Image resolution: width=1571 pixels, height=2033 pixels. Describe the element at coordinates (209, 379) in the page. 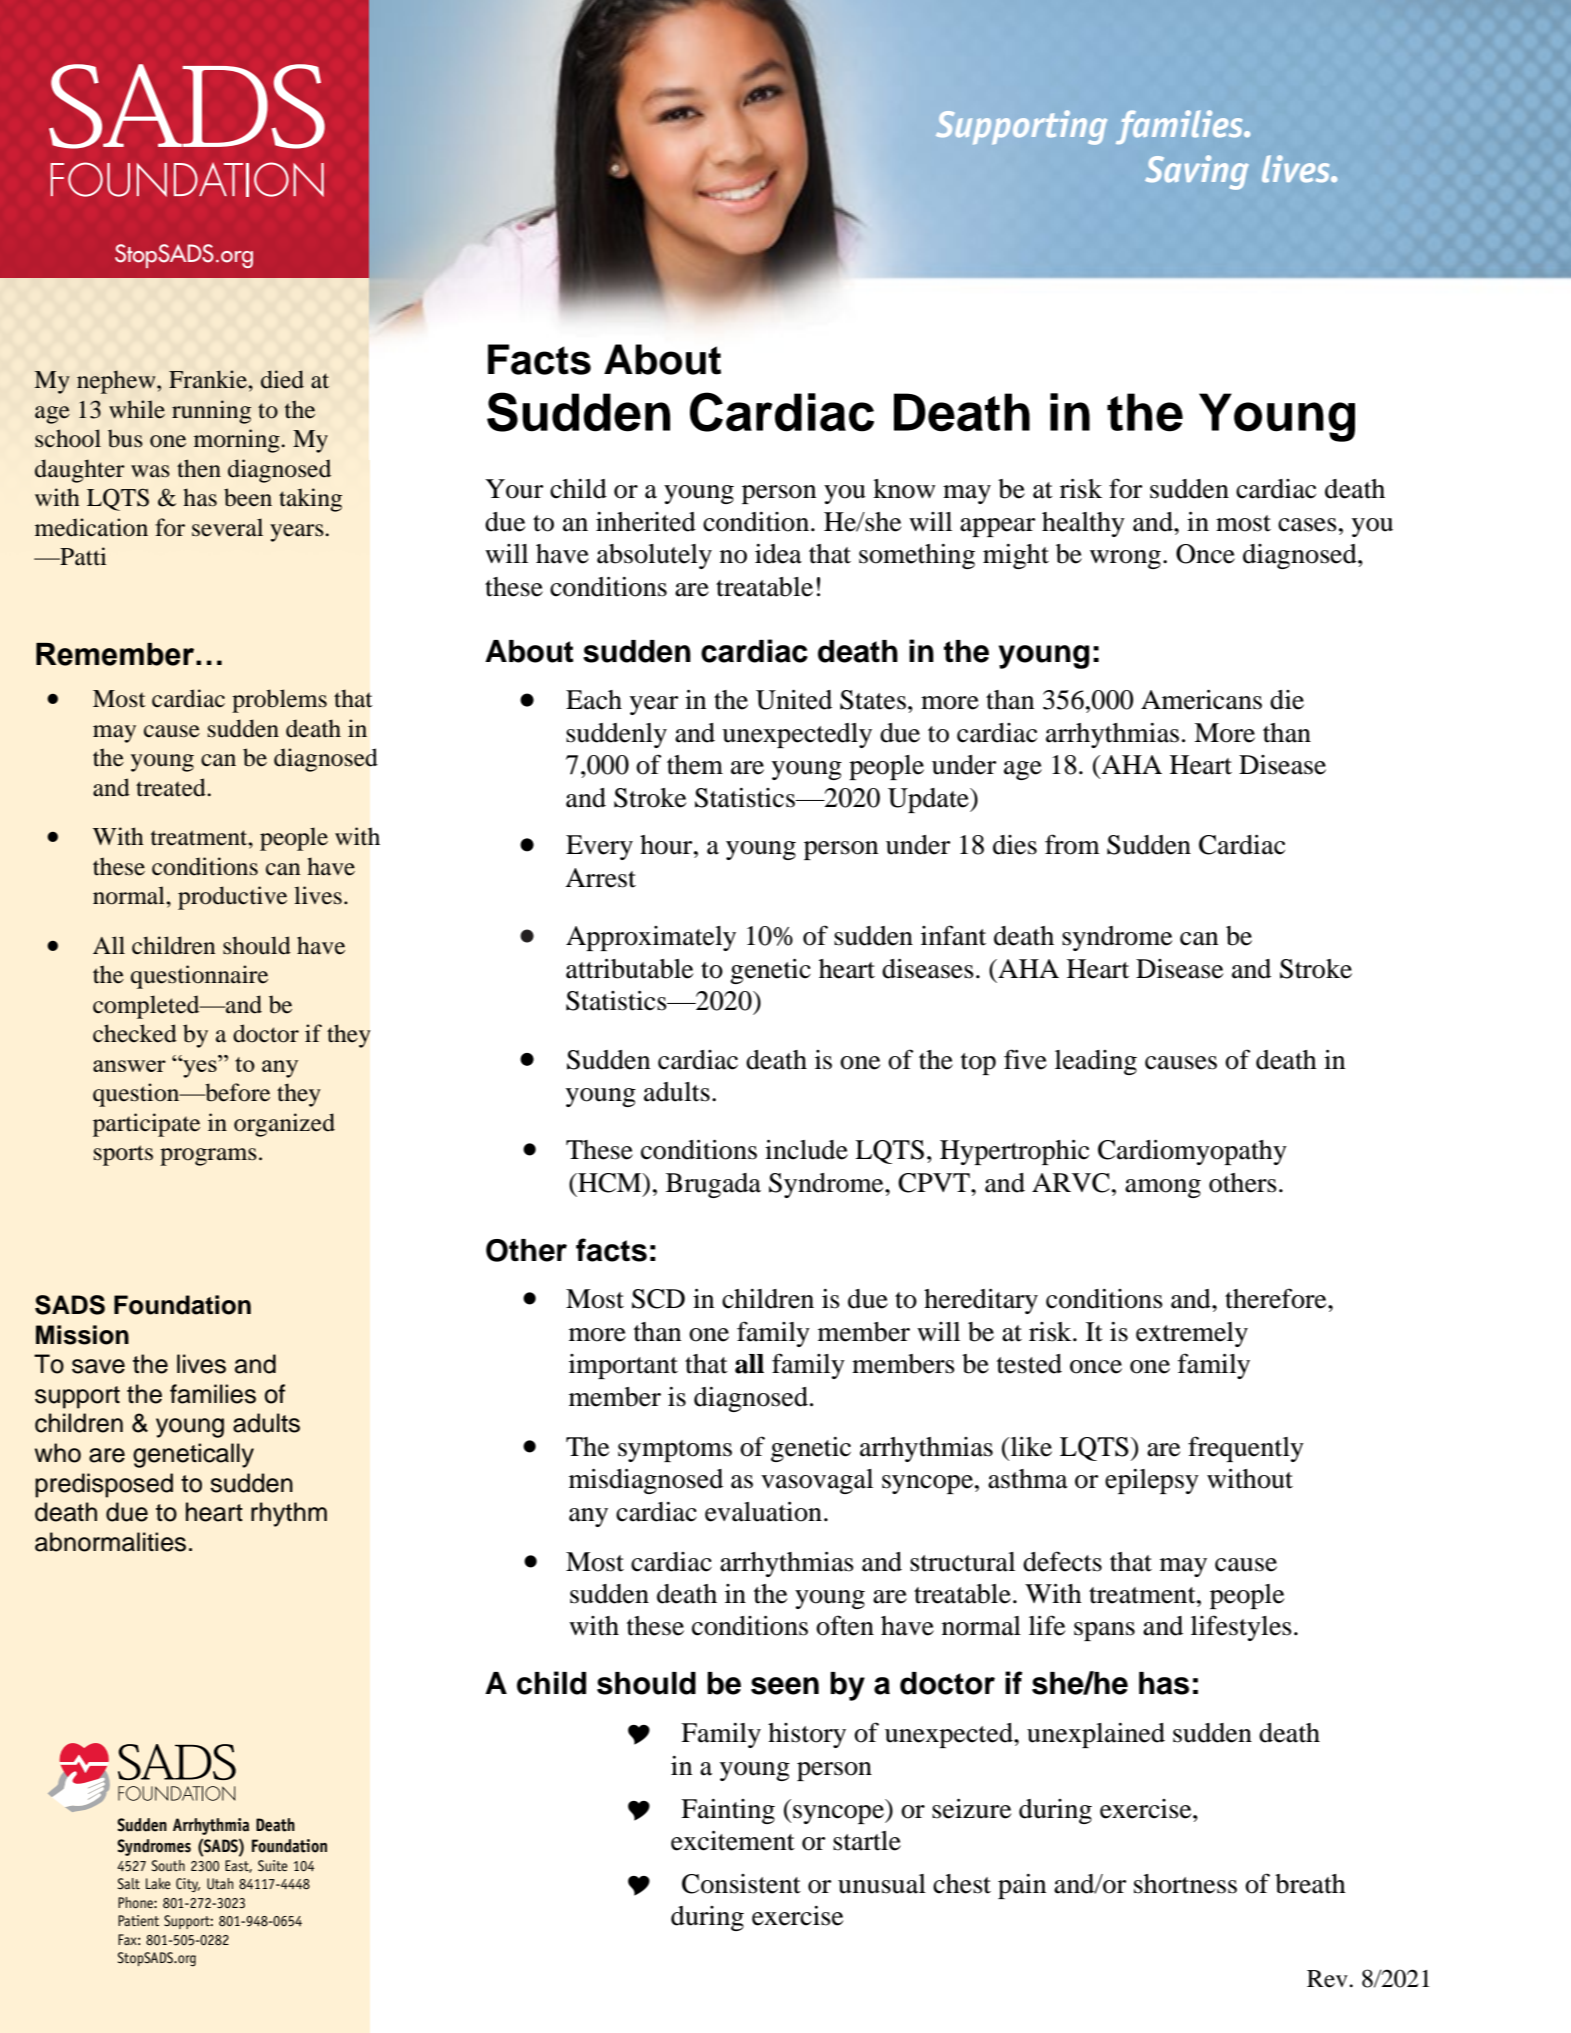

I see `Frankie` at that location.
